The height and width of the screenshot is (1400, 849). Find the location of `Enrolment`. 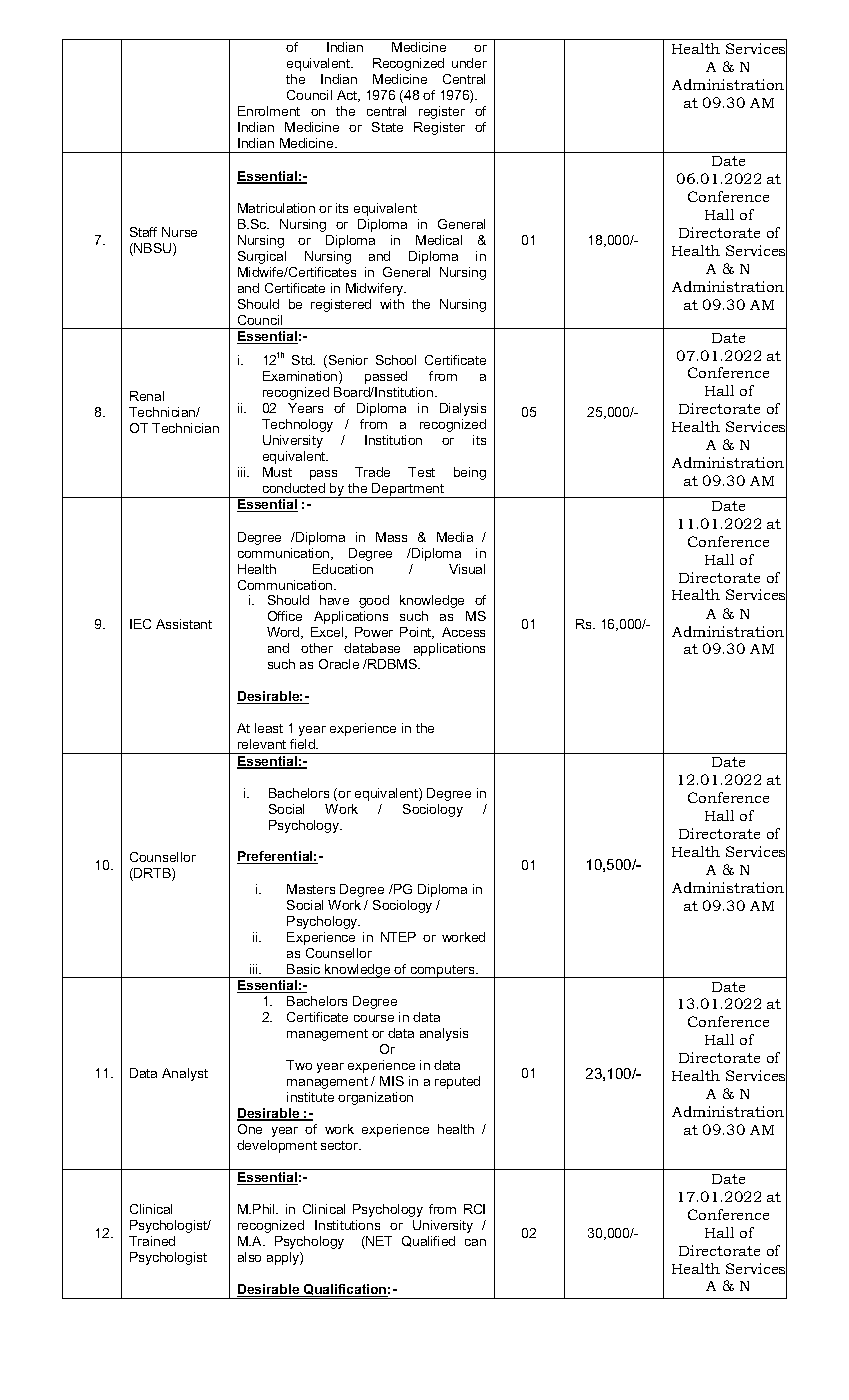

Enrolment is located at coordinates (269, 111).
